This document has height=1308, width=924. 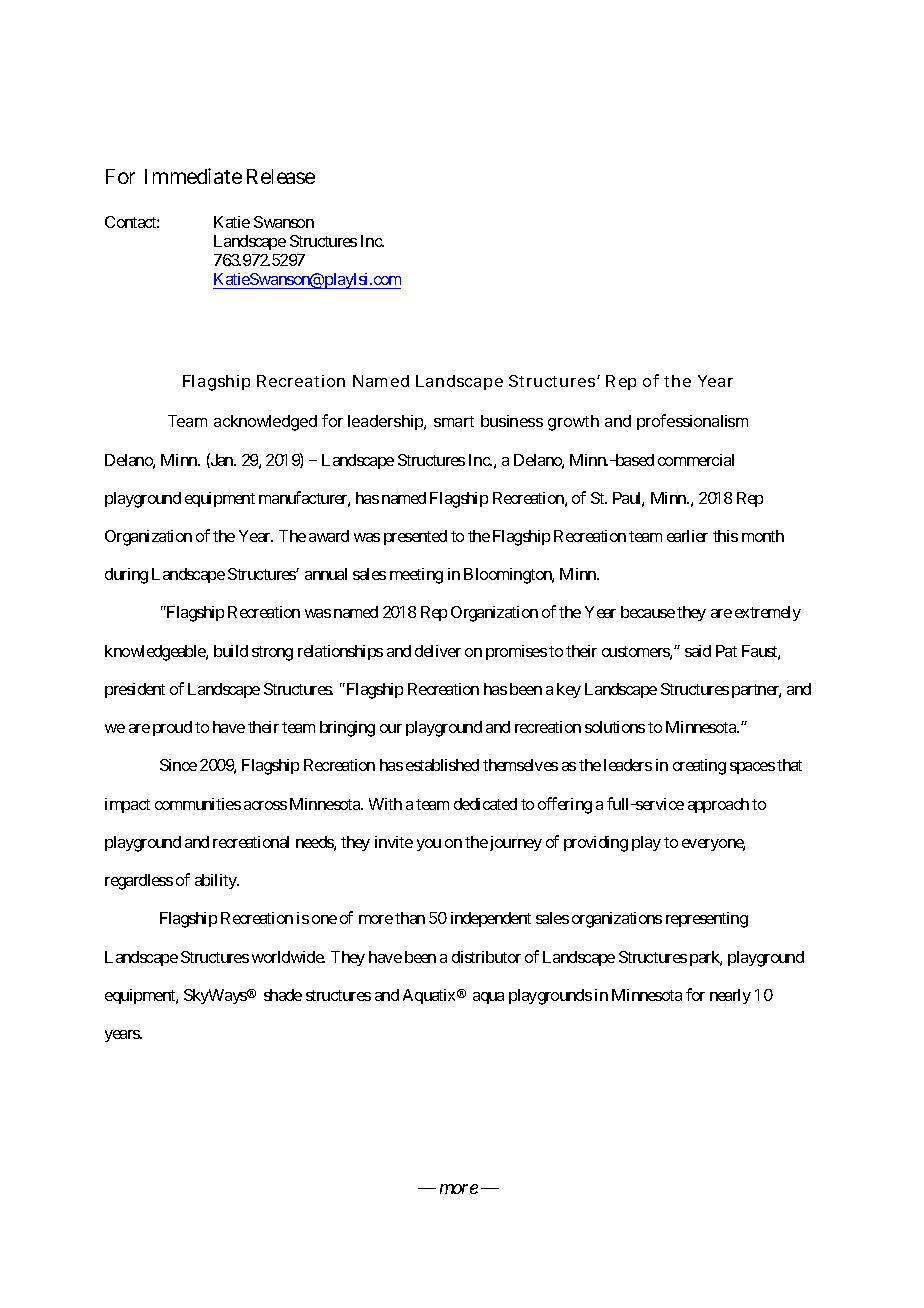 What do you see at coordinates (283, 995) in the document?
I see `shade` at bounding box center [283, 995].
